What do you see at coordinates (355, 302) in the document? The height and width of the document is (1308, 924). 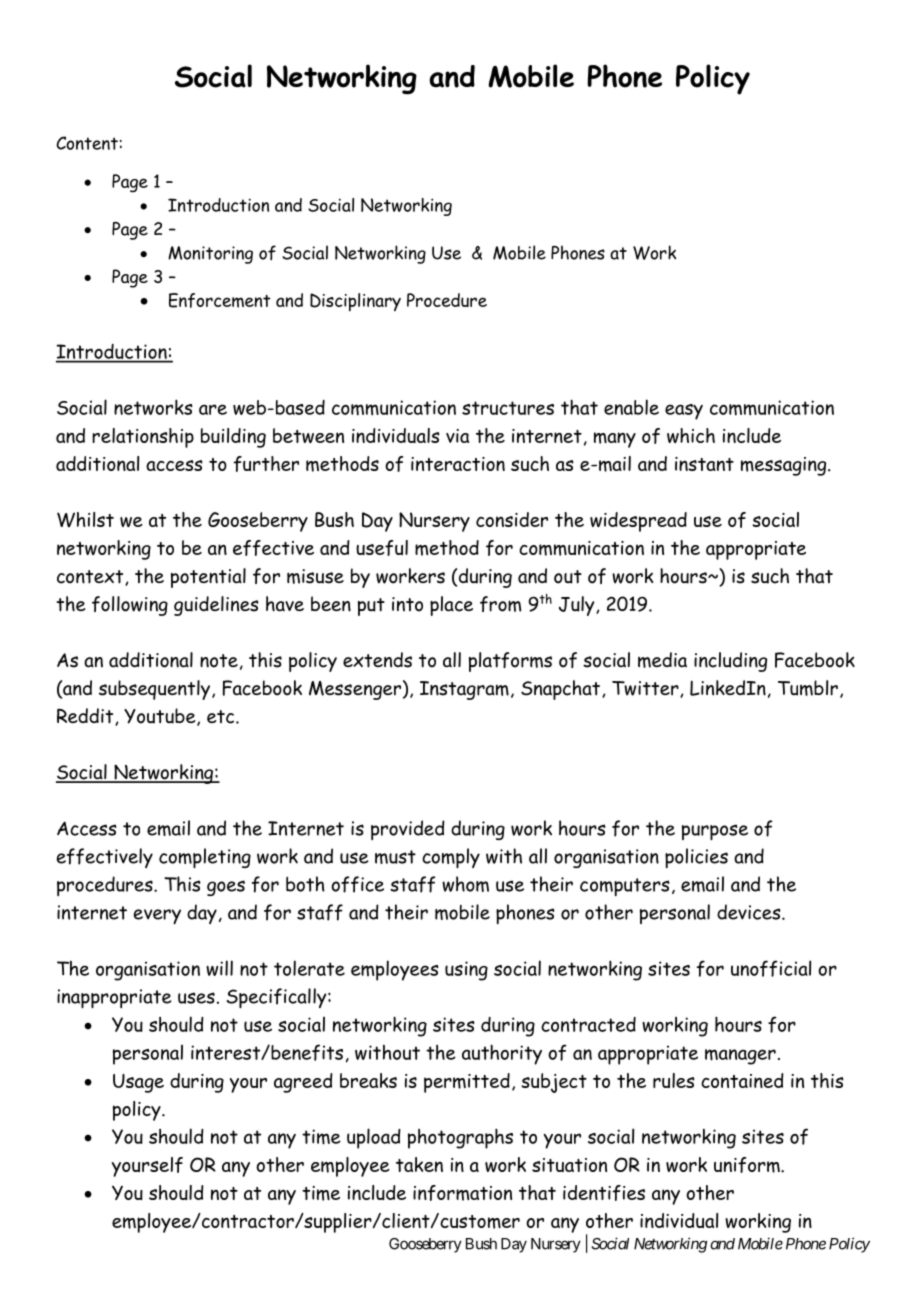 I see `Disciplinary` at bounding box center [355, 302].
